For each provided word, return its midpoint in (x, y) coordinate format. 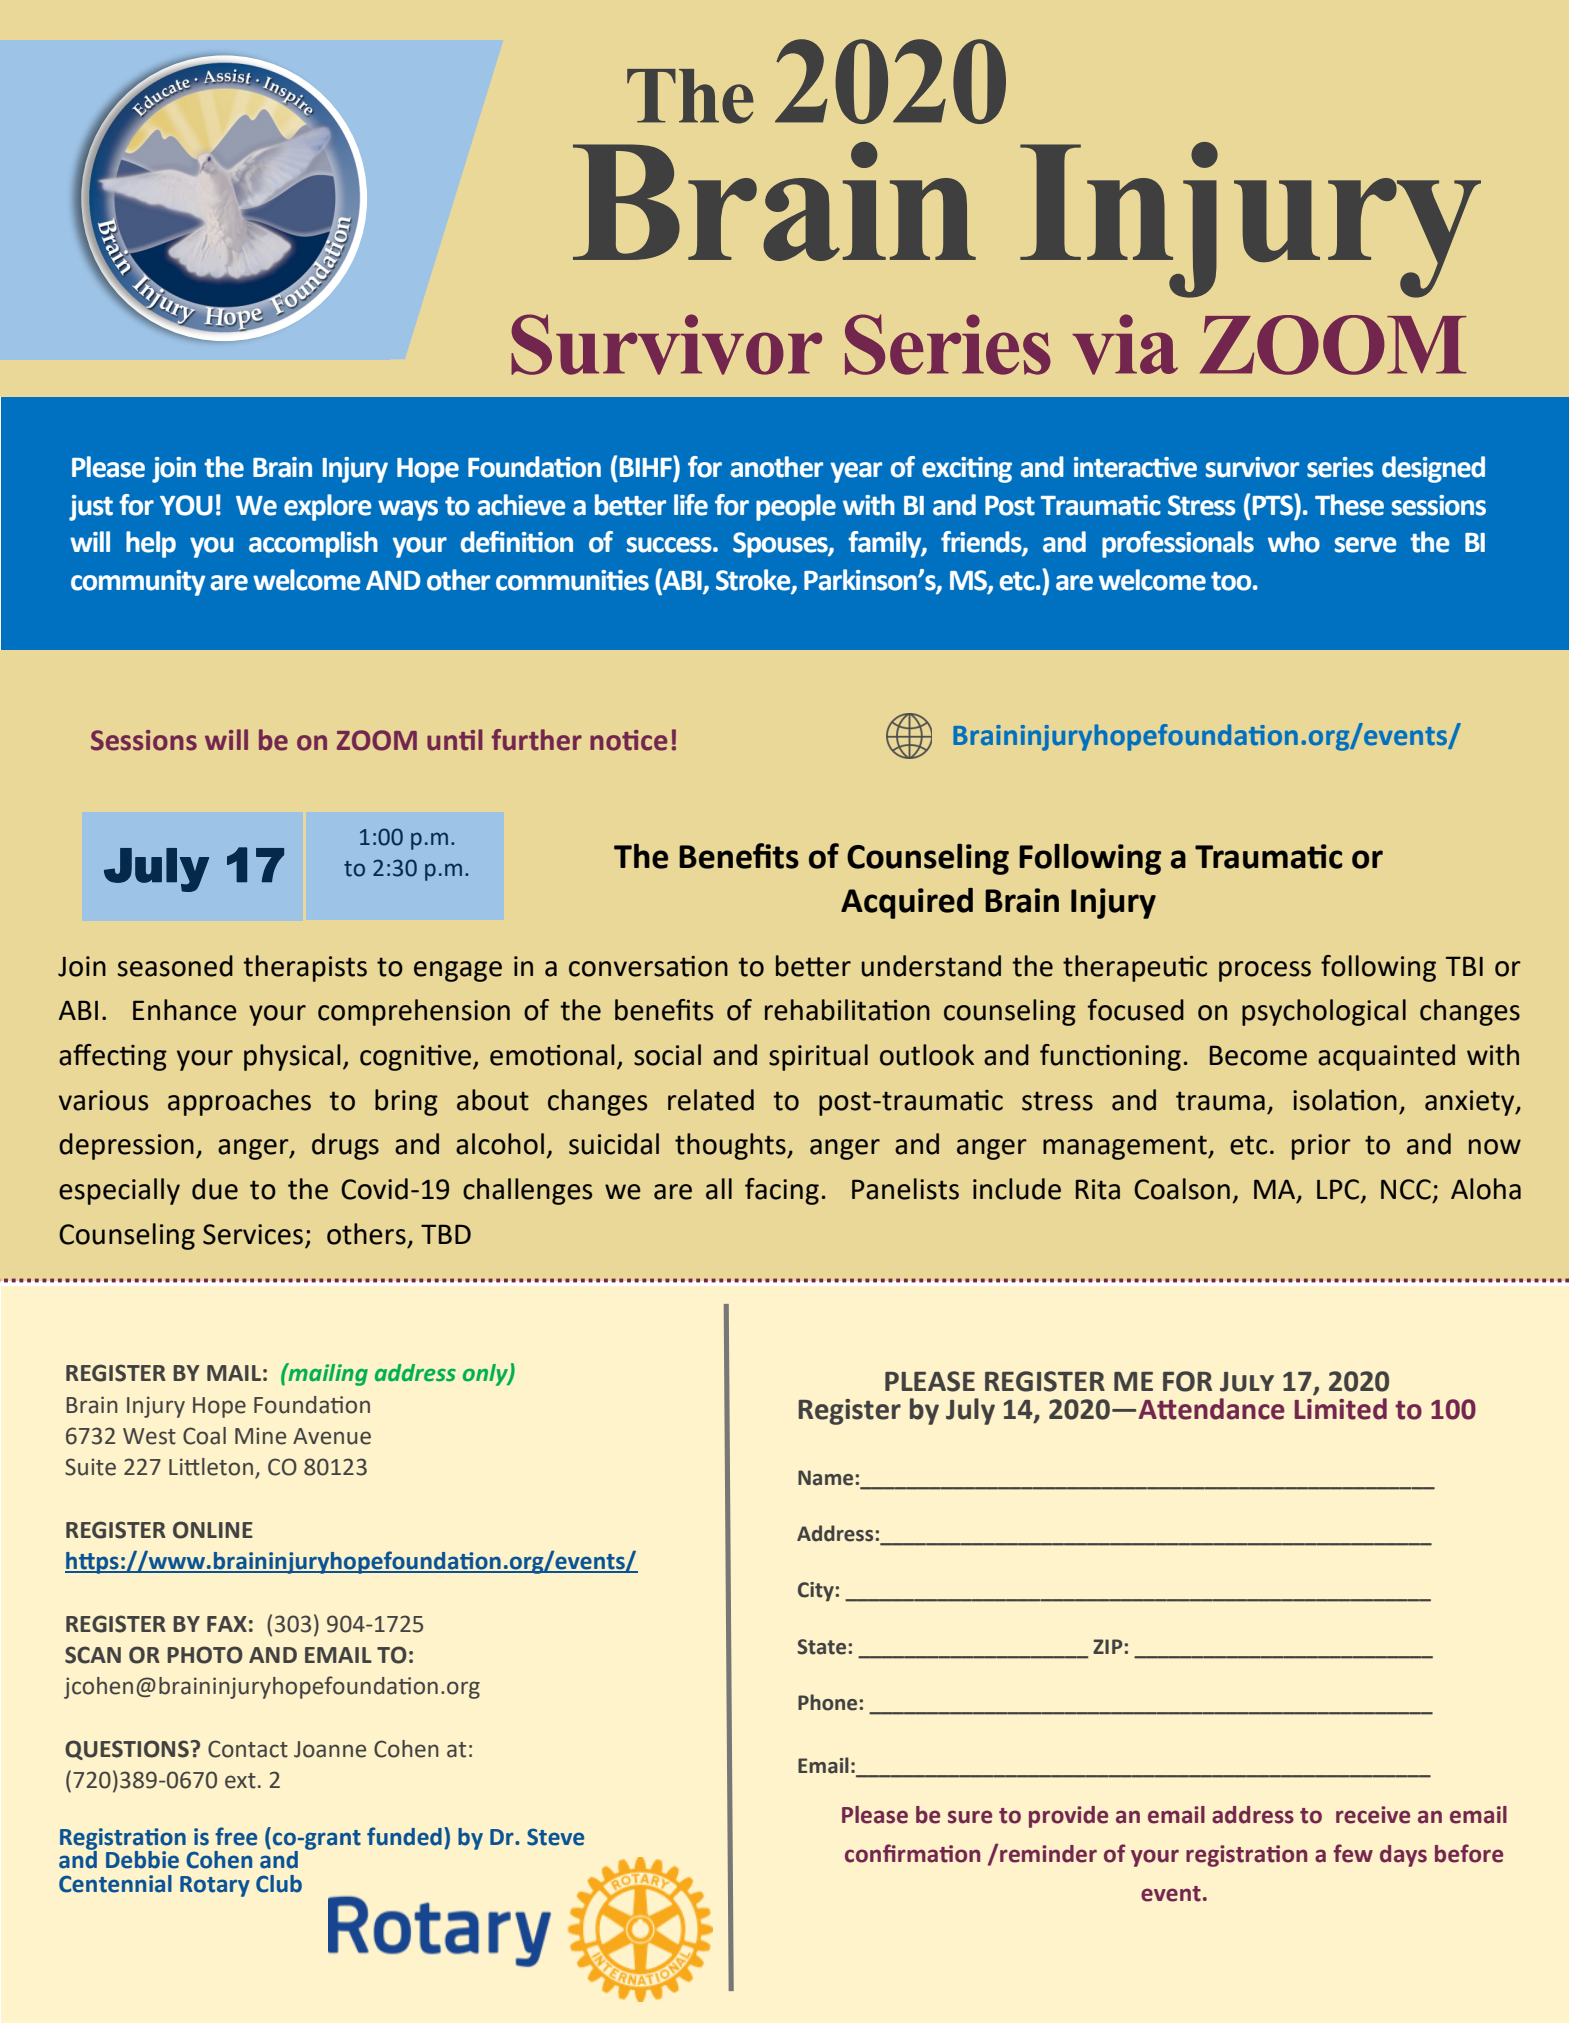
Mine (260, 1436)
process (1265, 971)
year (856, 472)
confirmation (912, 1853)
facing (782, 1191)
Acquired (907, 903)
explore (328, 507)
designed (1433, 469)
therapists (305, 968)
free (236, 1836)
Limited (1341, 1407)
